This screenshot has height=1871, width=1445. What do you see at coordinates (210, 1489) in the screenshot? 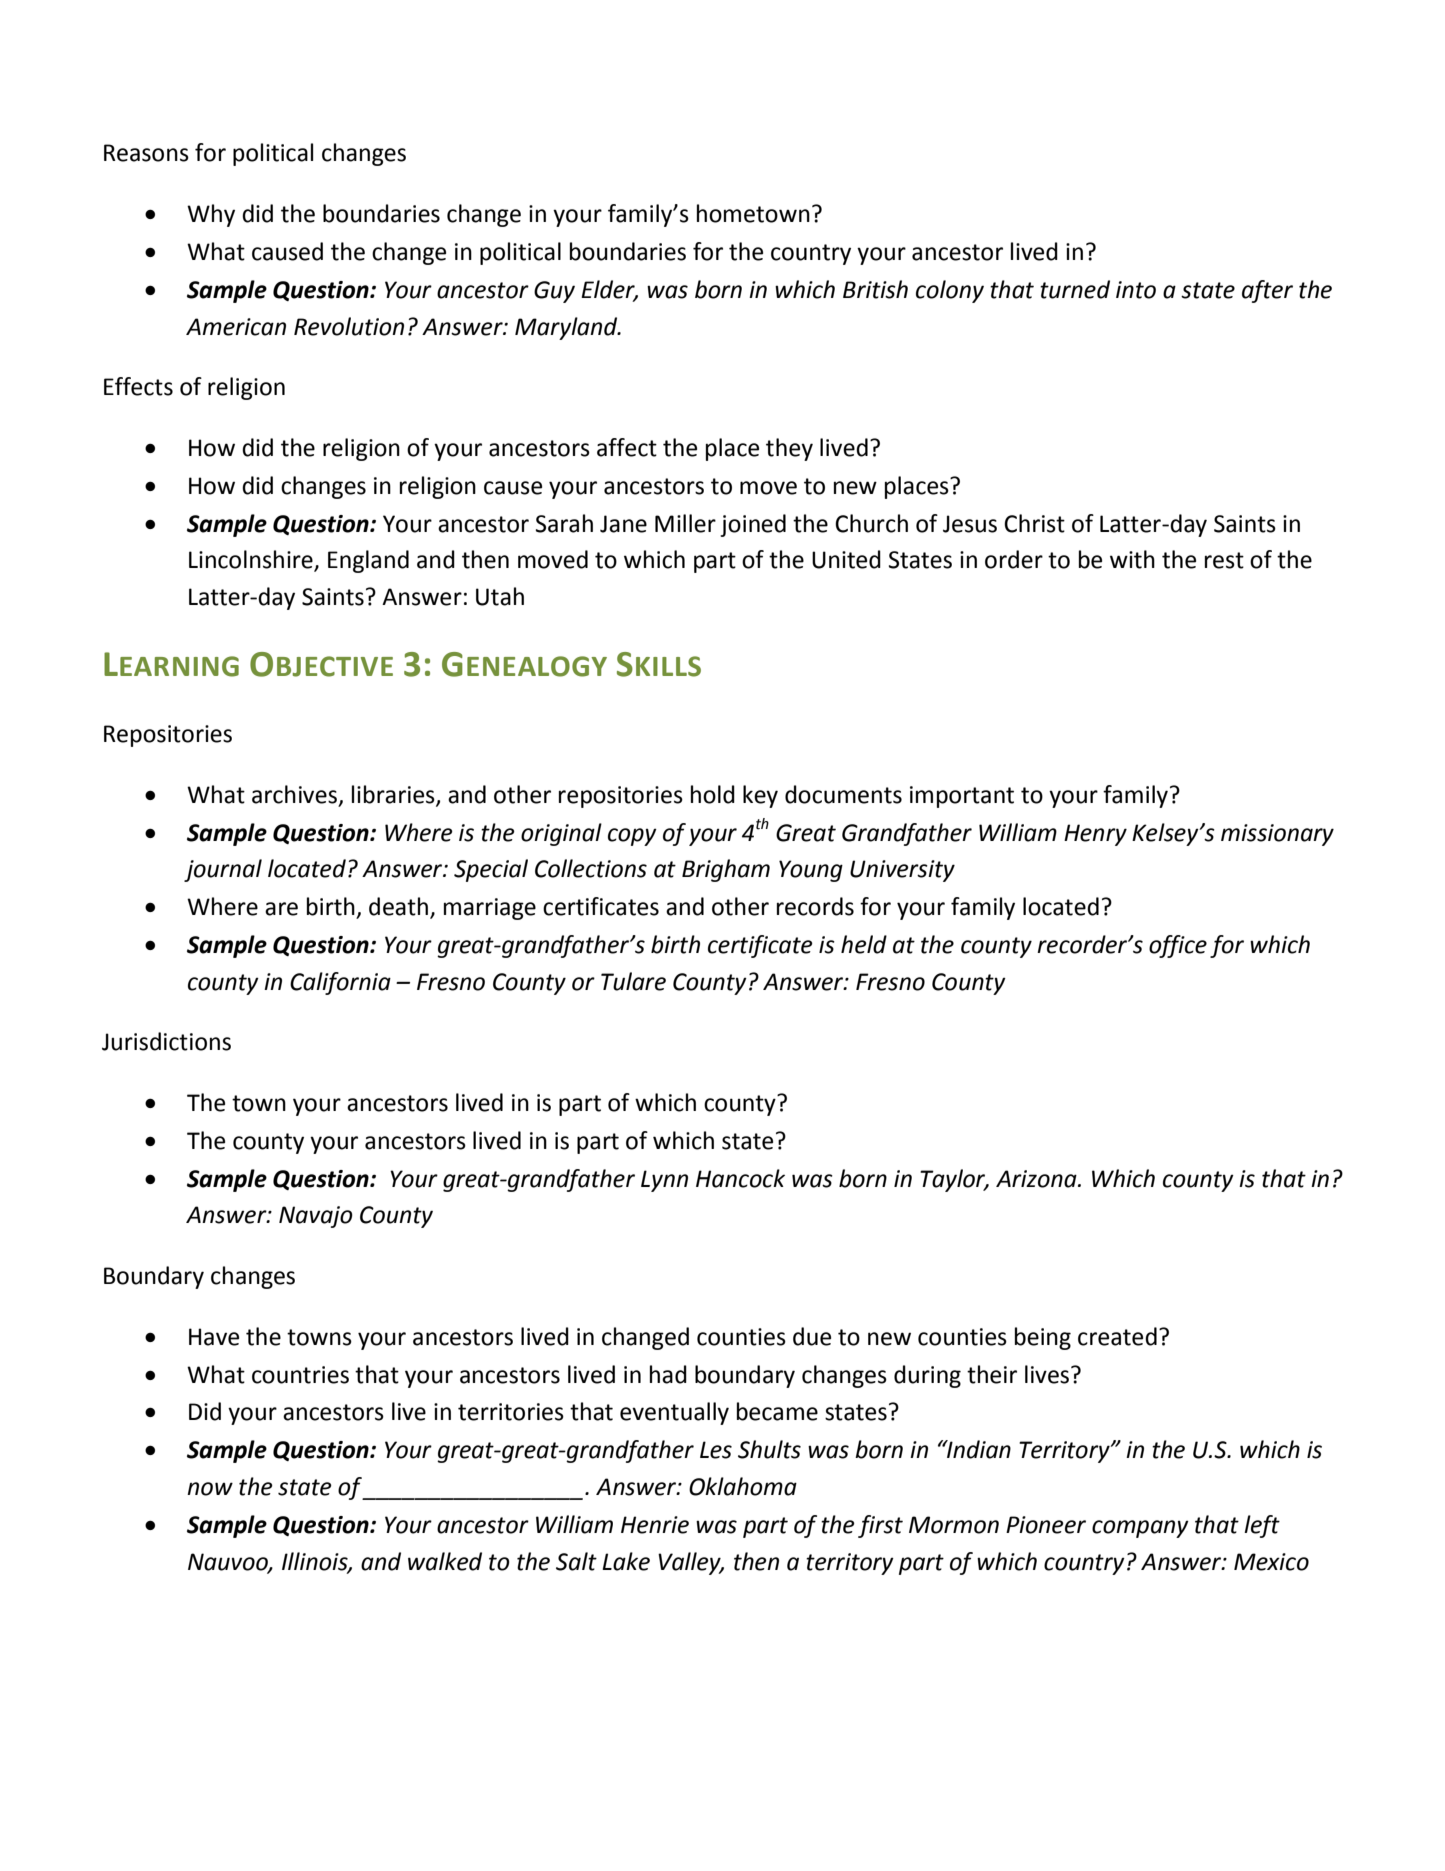
I see `now` at bounding box center [210, 1489].
